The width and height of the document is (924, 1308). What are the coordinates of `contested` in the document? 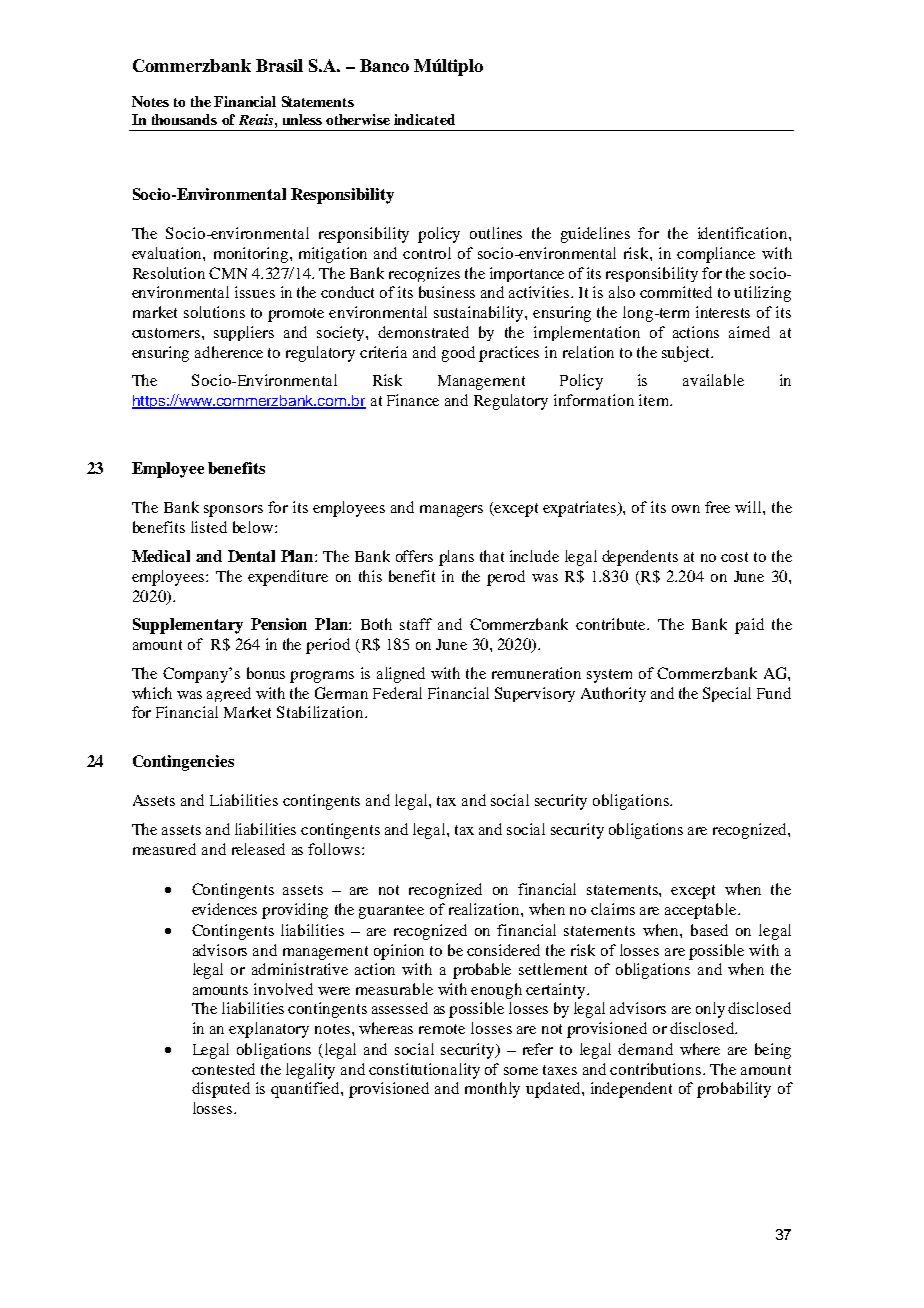 It's located at (223, 1069).
